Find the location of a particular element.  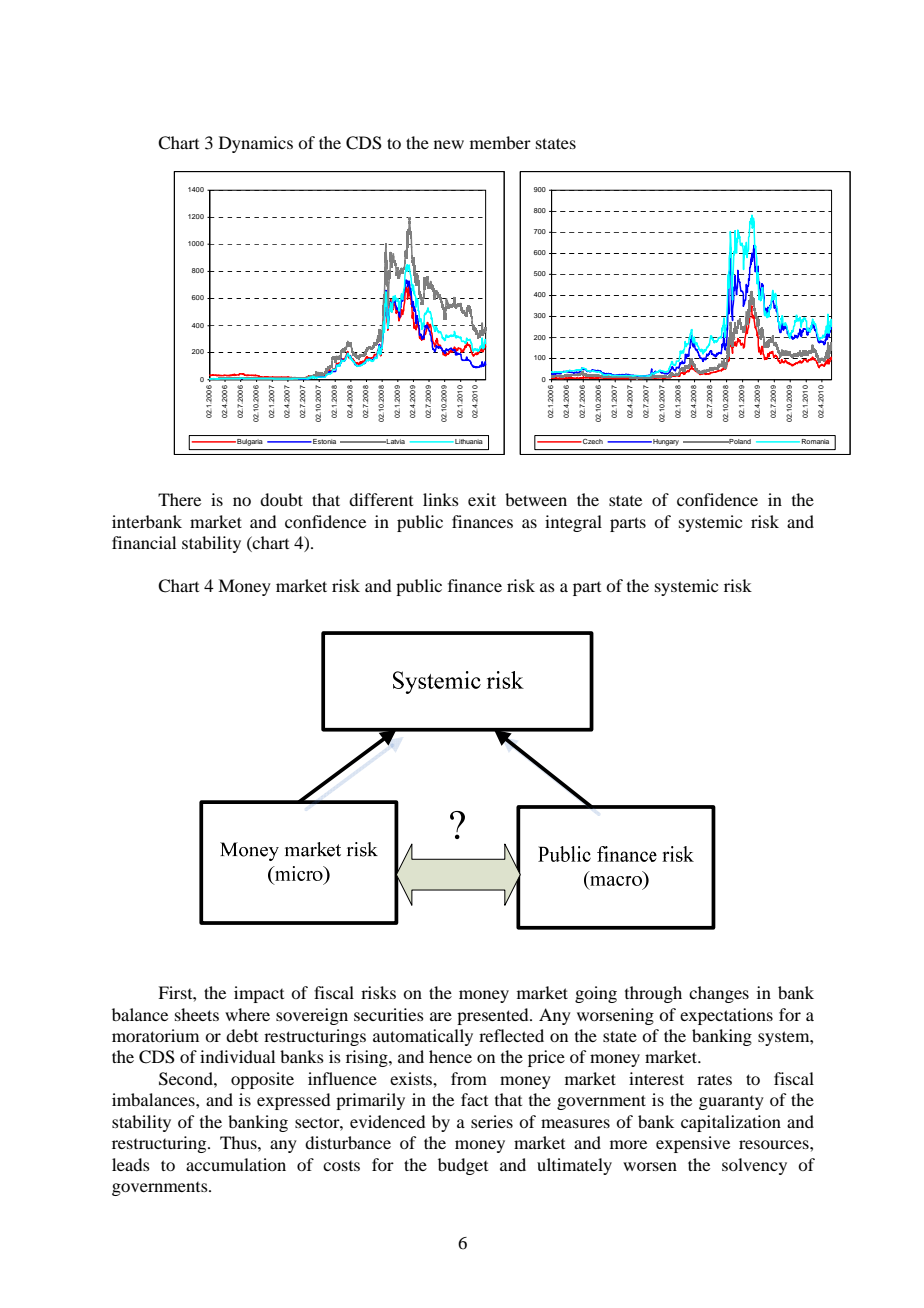

accumulation is located at coordinates (236, 1164).
